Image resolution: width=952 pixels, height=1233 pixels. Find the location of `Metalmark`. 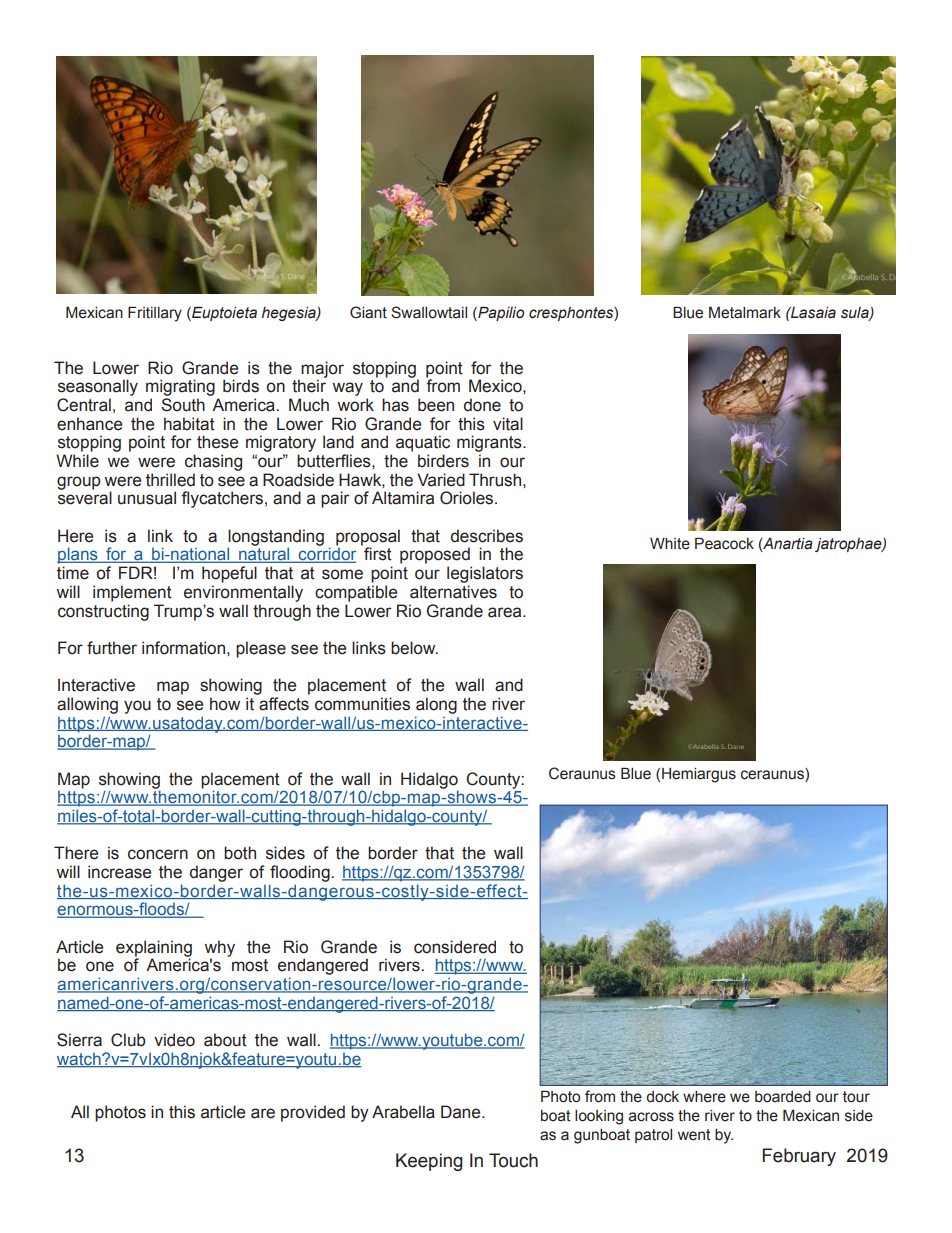

Metalmark is located at coordinates (745, 312).
